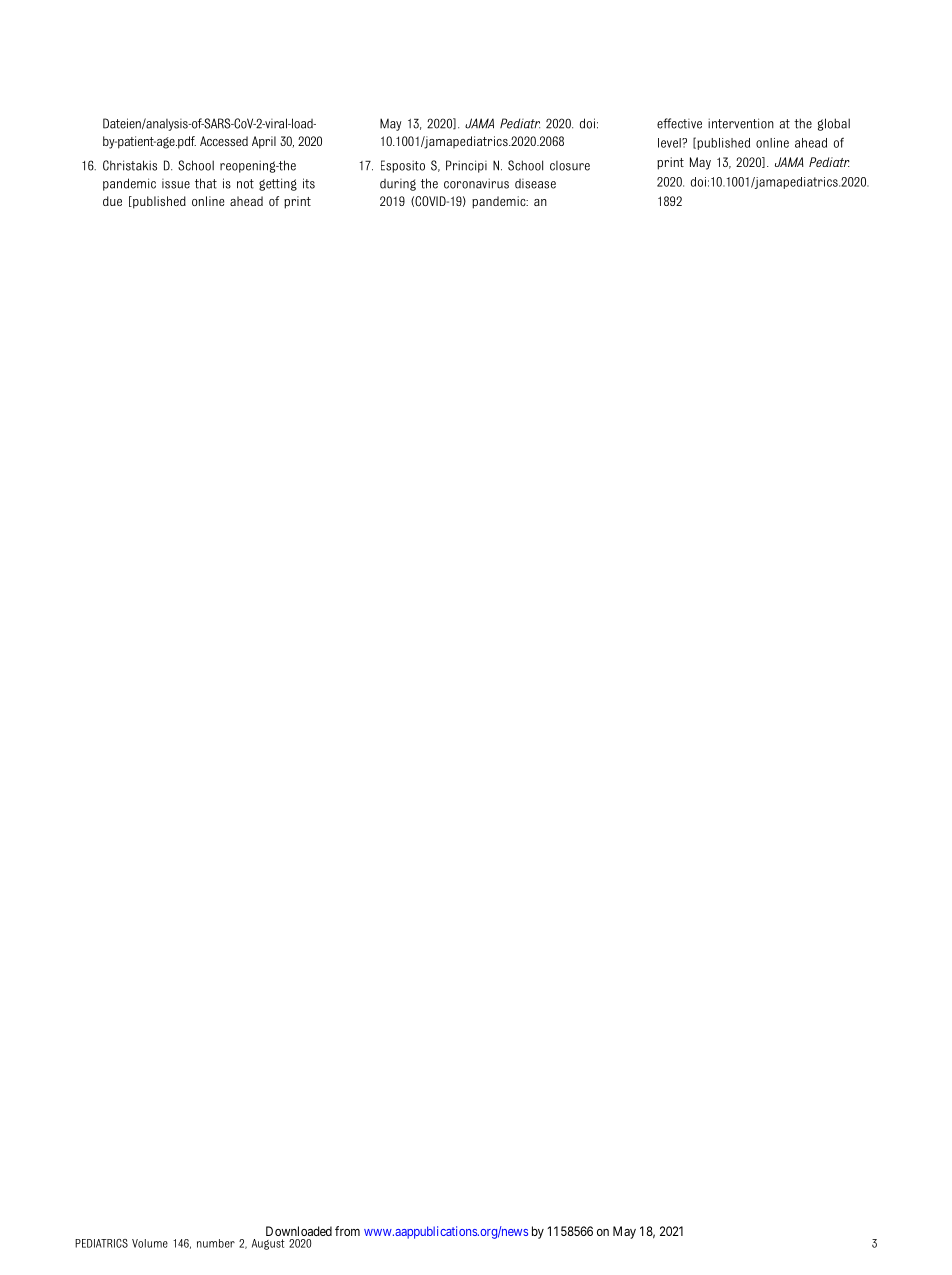 This image has width=952, height=1275. Describe the element at coordinates (741, 123) in the image. I see `intervention` at that location.
